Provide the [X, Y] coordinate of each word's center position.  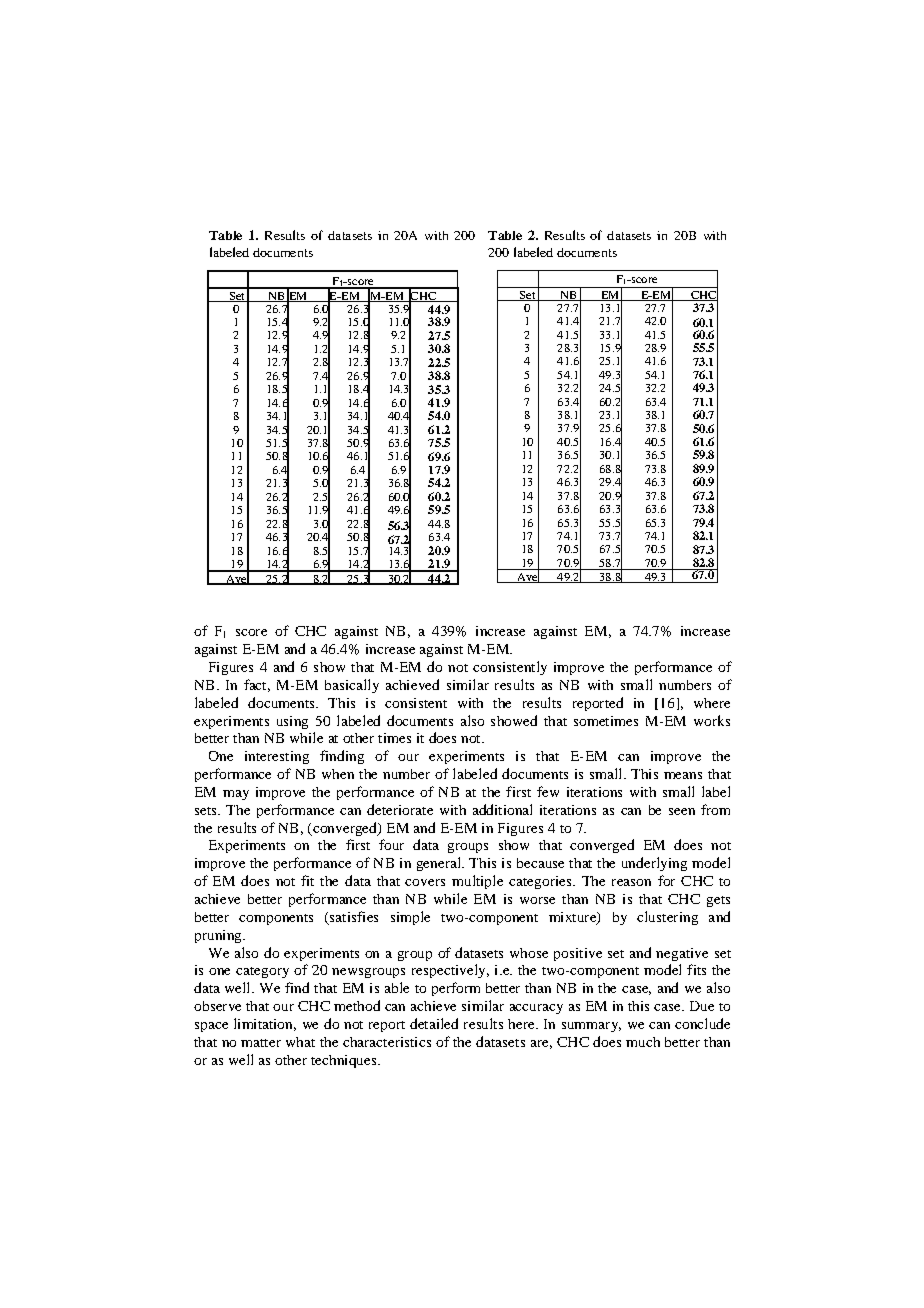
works [712, 720]
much [643, 1042]
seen [682, 811]
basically [352, 686]
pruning [219, 936]
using [292, 722]
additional [502, 809]
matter [261, 1043]
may [236, 795]
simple [410, 918]
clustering [667, 918]
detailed [434, 1023]
